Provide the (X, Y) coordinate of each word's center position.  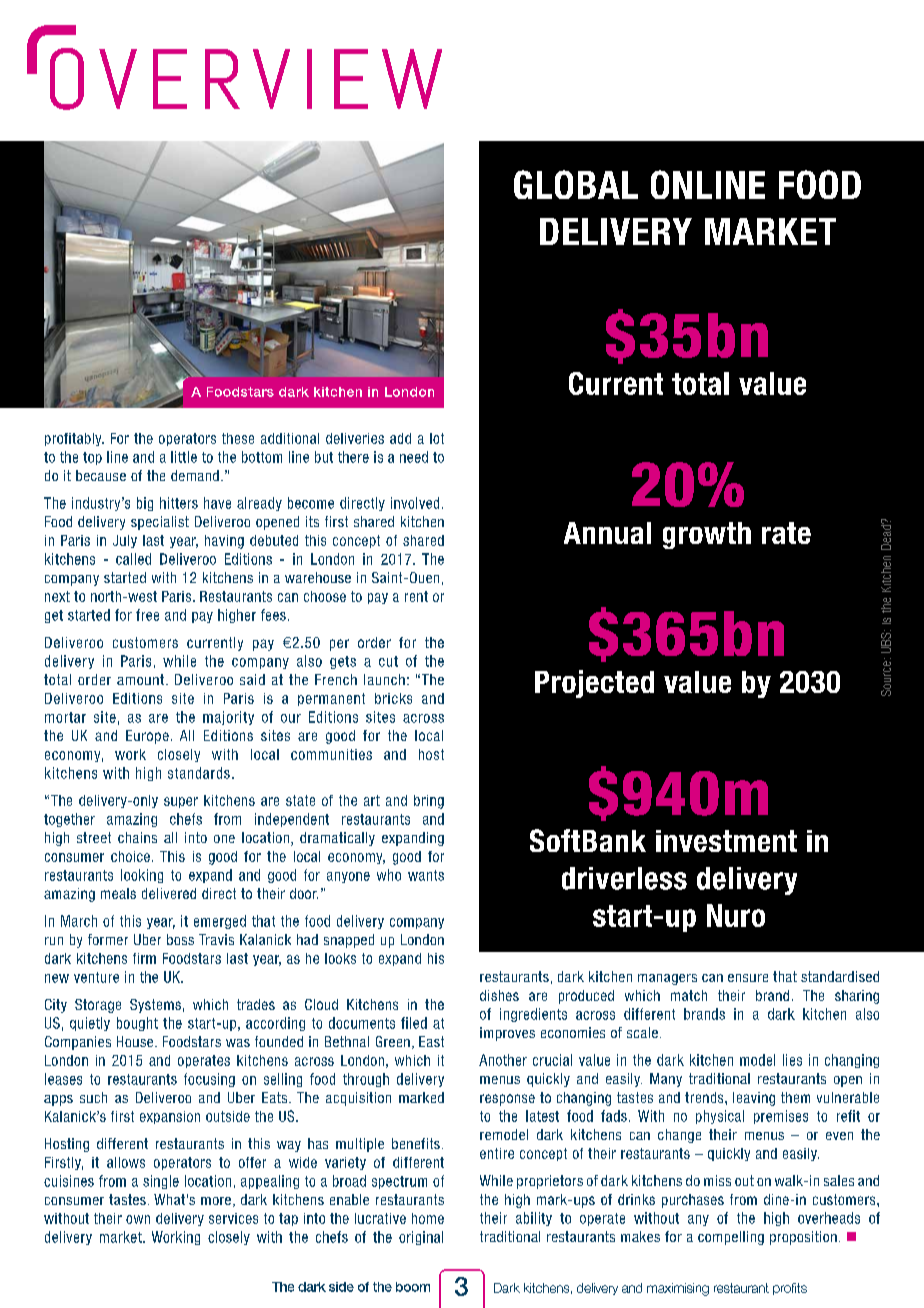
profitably (74, 439)
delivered (169, 893)
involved (415, 503)
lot (437, 438)
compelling (731, 1238)
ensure (748, 978)
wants (426, 875)
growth (707, 535)
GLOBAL (576, 184)
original (421, 1238)
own (138, 1219)
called (133, 559)
